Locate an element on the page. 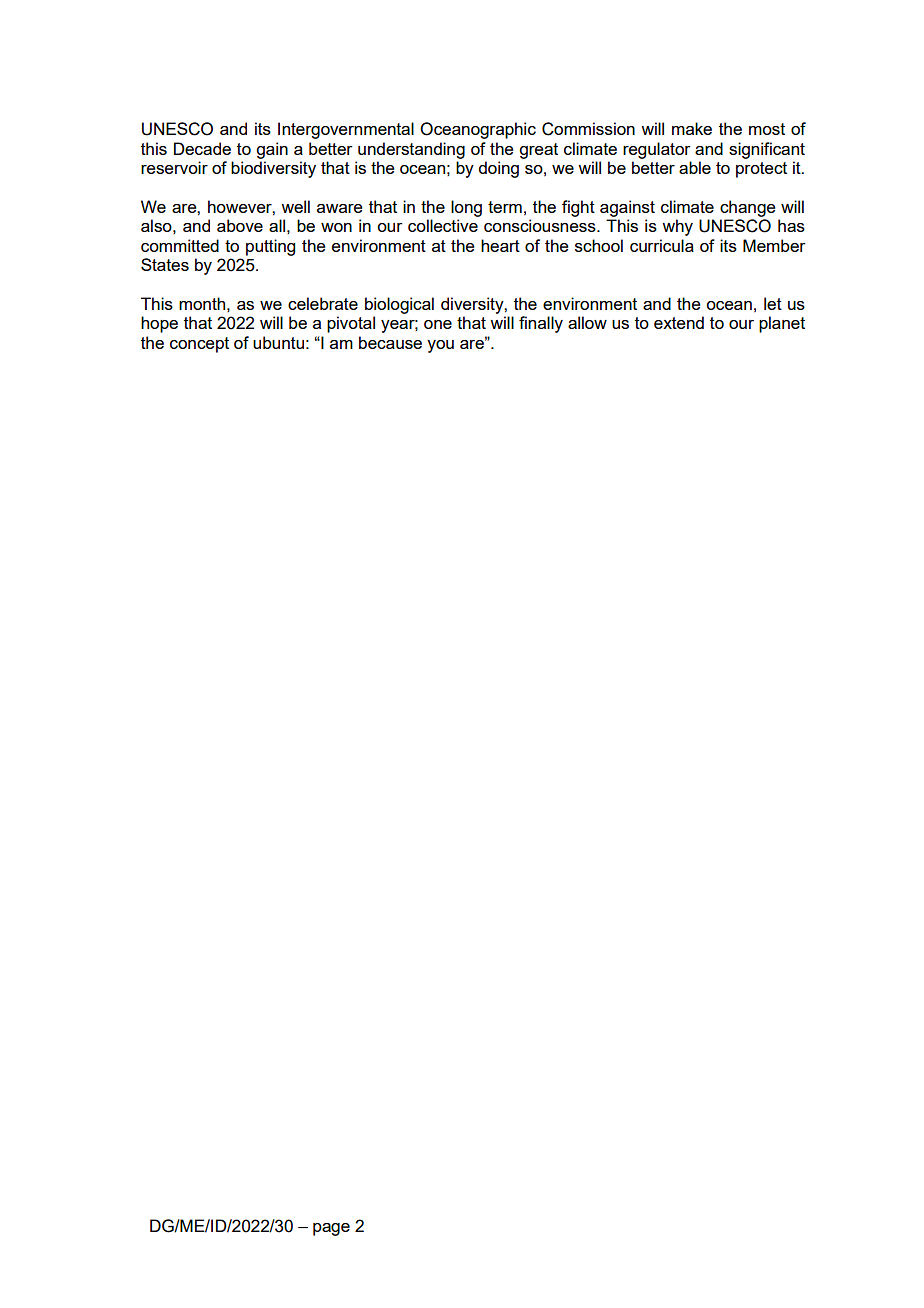  allow is located at coordinates (587, 322).
